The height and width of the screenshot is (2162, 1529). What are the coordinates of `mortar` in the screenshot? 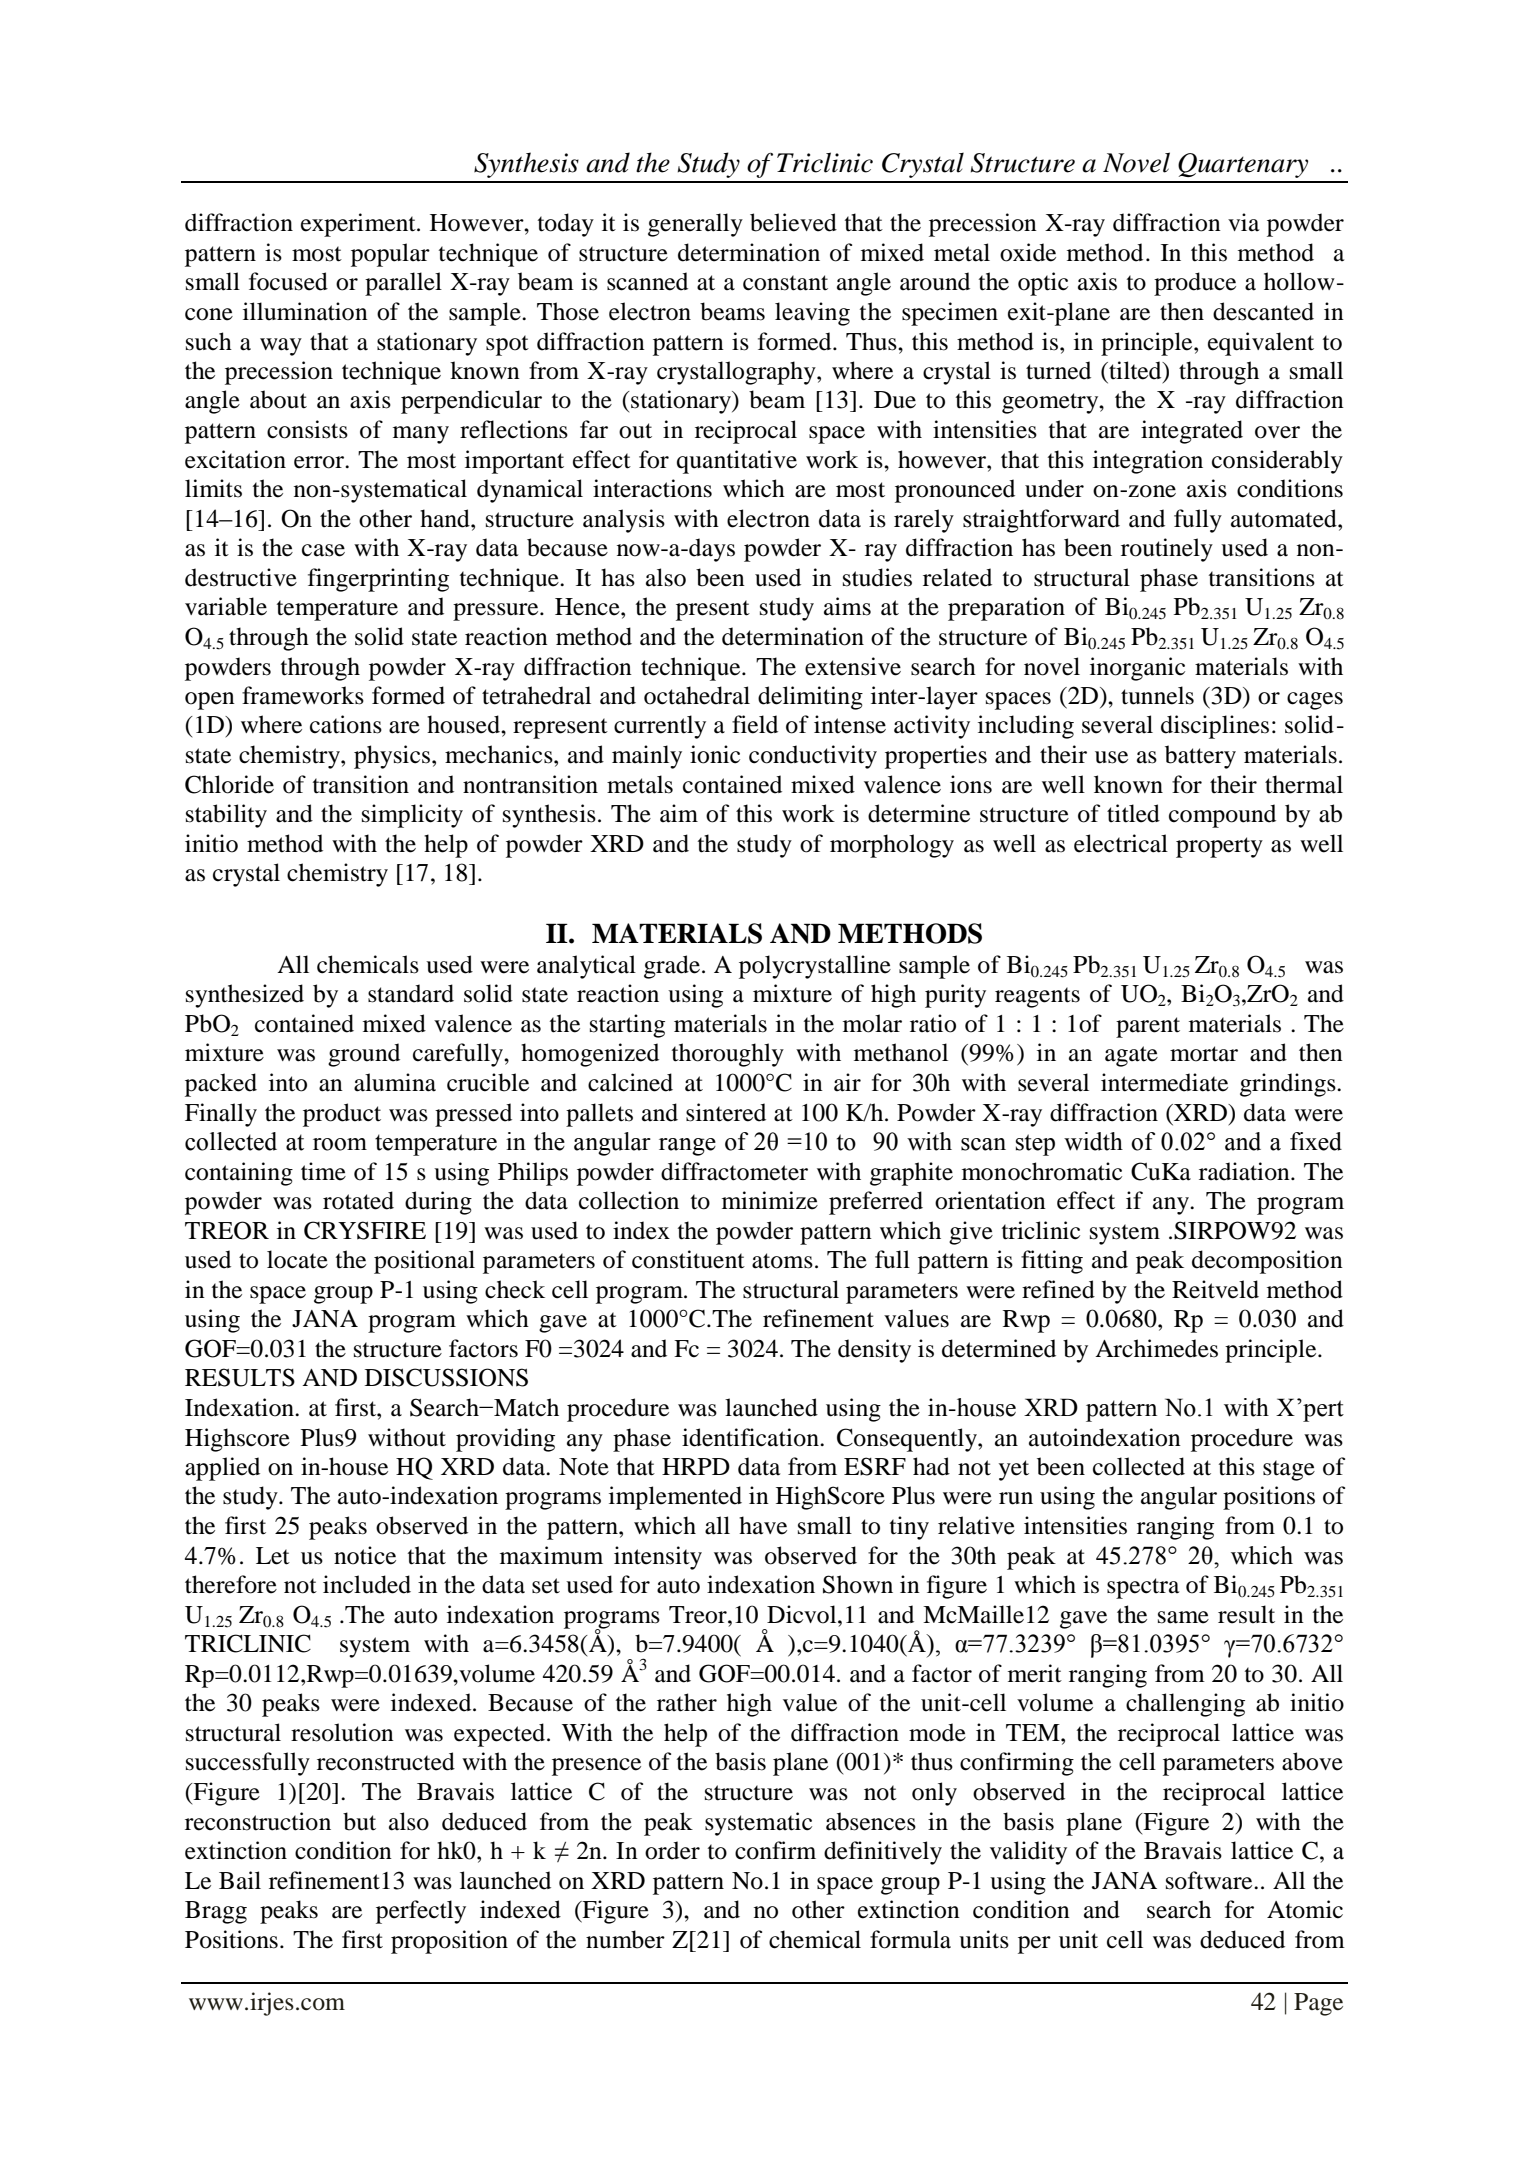 It's located at (1204, 1054).
